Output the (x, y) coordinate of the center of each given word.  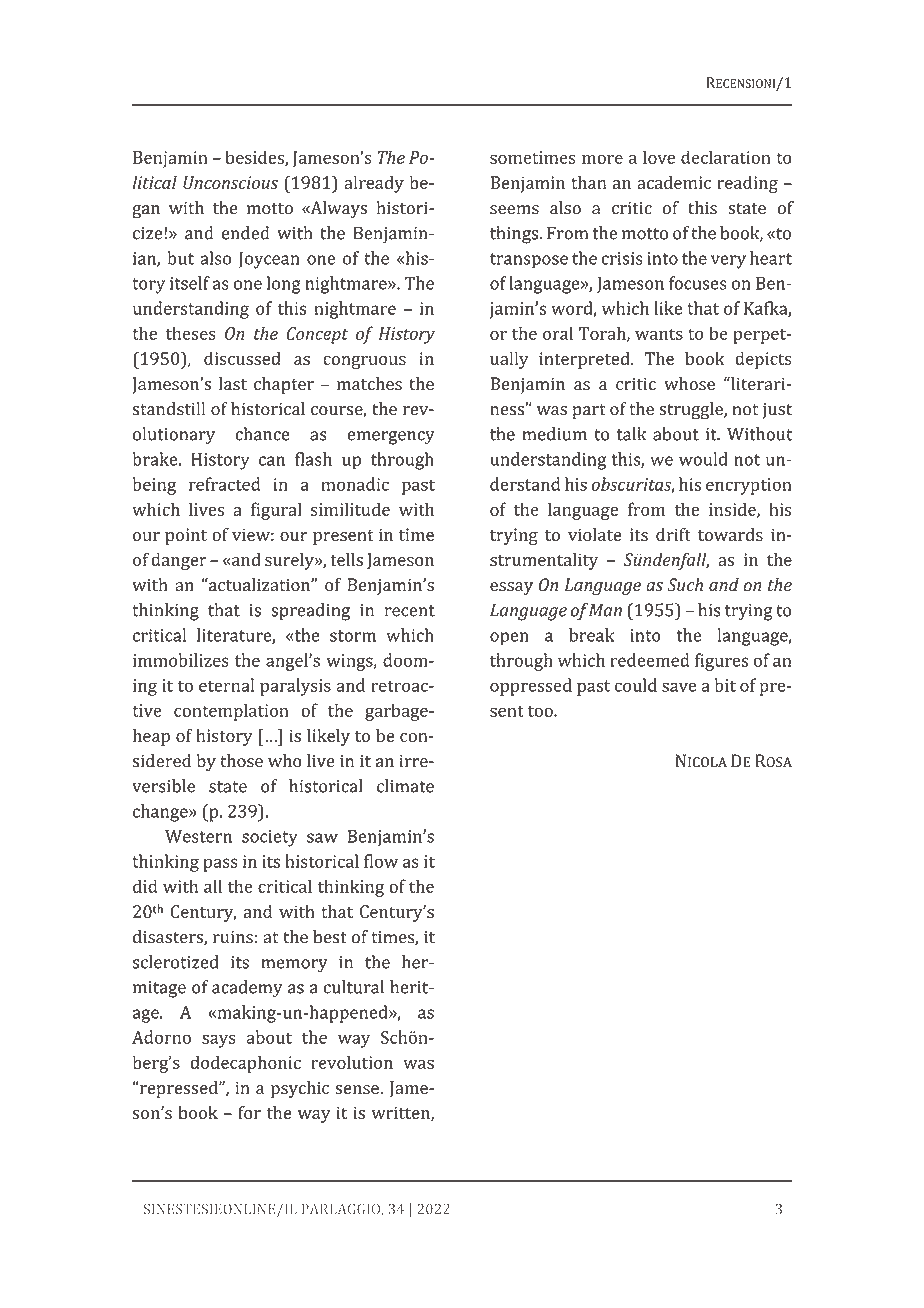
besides (255, 158)
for (249, 1112)
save (679, 687)
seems (514, 210)
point (186, 536)
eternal (226, 685)
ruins (233, 937)
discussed (242, 358)
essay (511, 588)
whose (689, 384)
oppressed (531, 687)
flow (381, 861)
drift (673, 534)
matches (369, 384)
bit (725, 685)
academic (674, 182)
